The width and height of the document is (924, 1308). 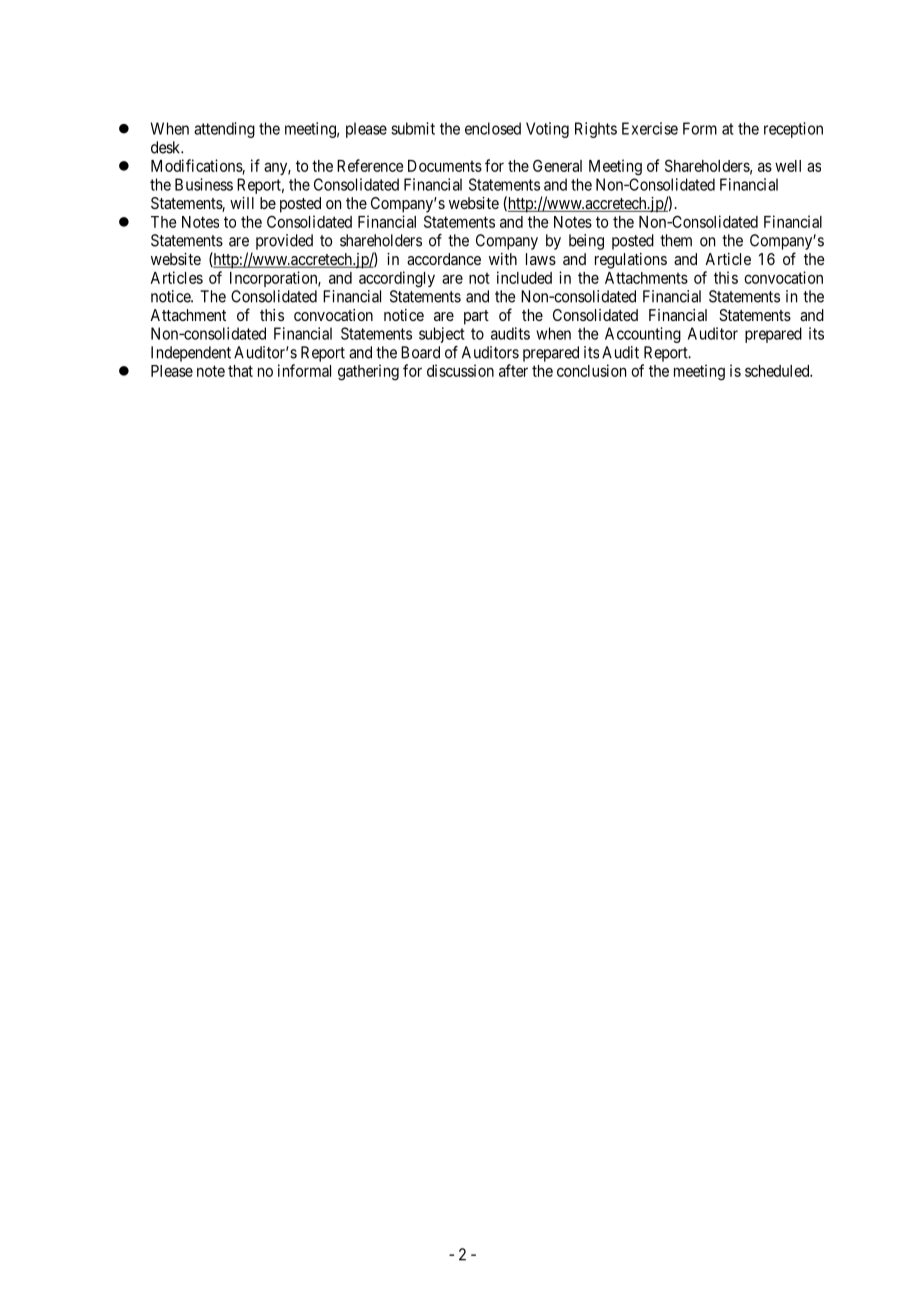 What do you see at coordinates (676, 240) in the document?
I see `them` at bounding box center [676, 240].
